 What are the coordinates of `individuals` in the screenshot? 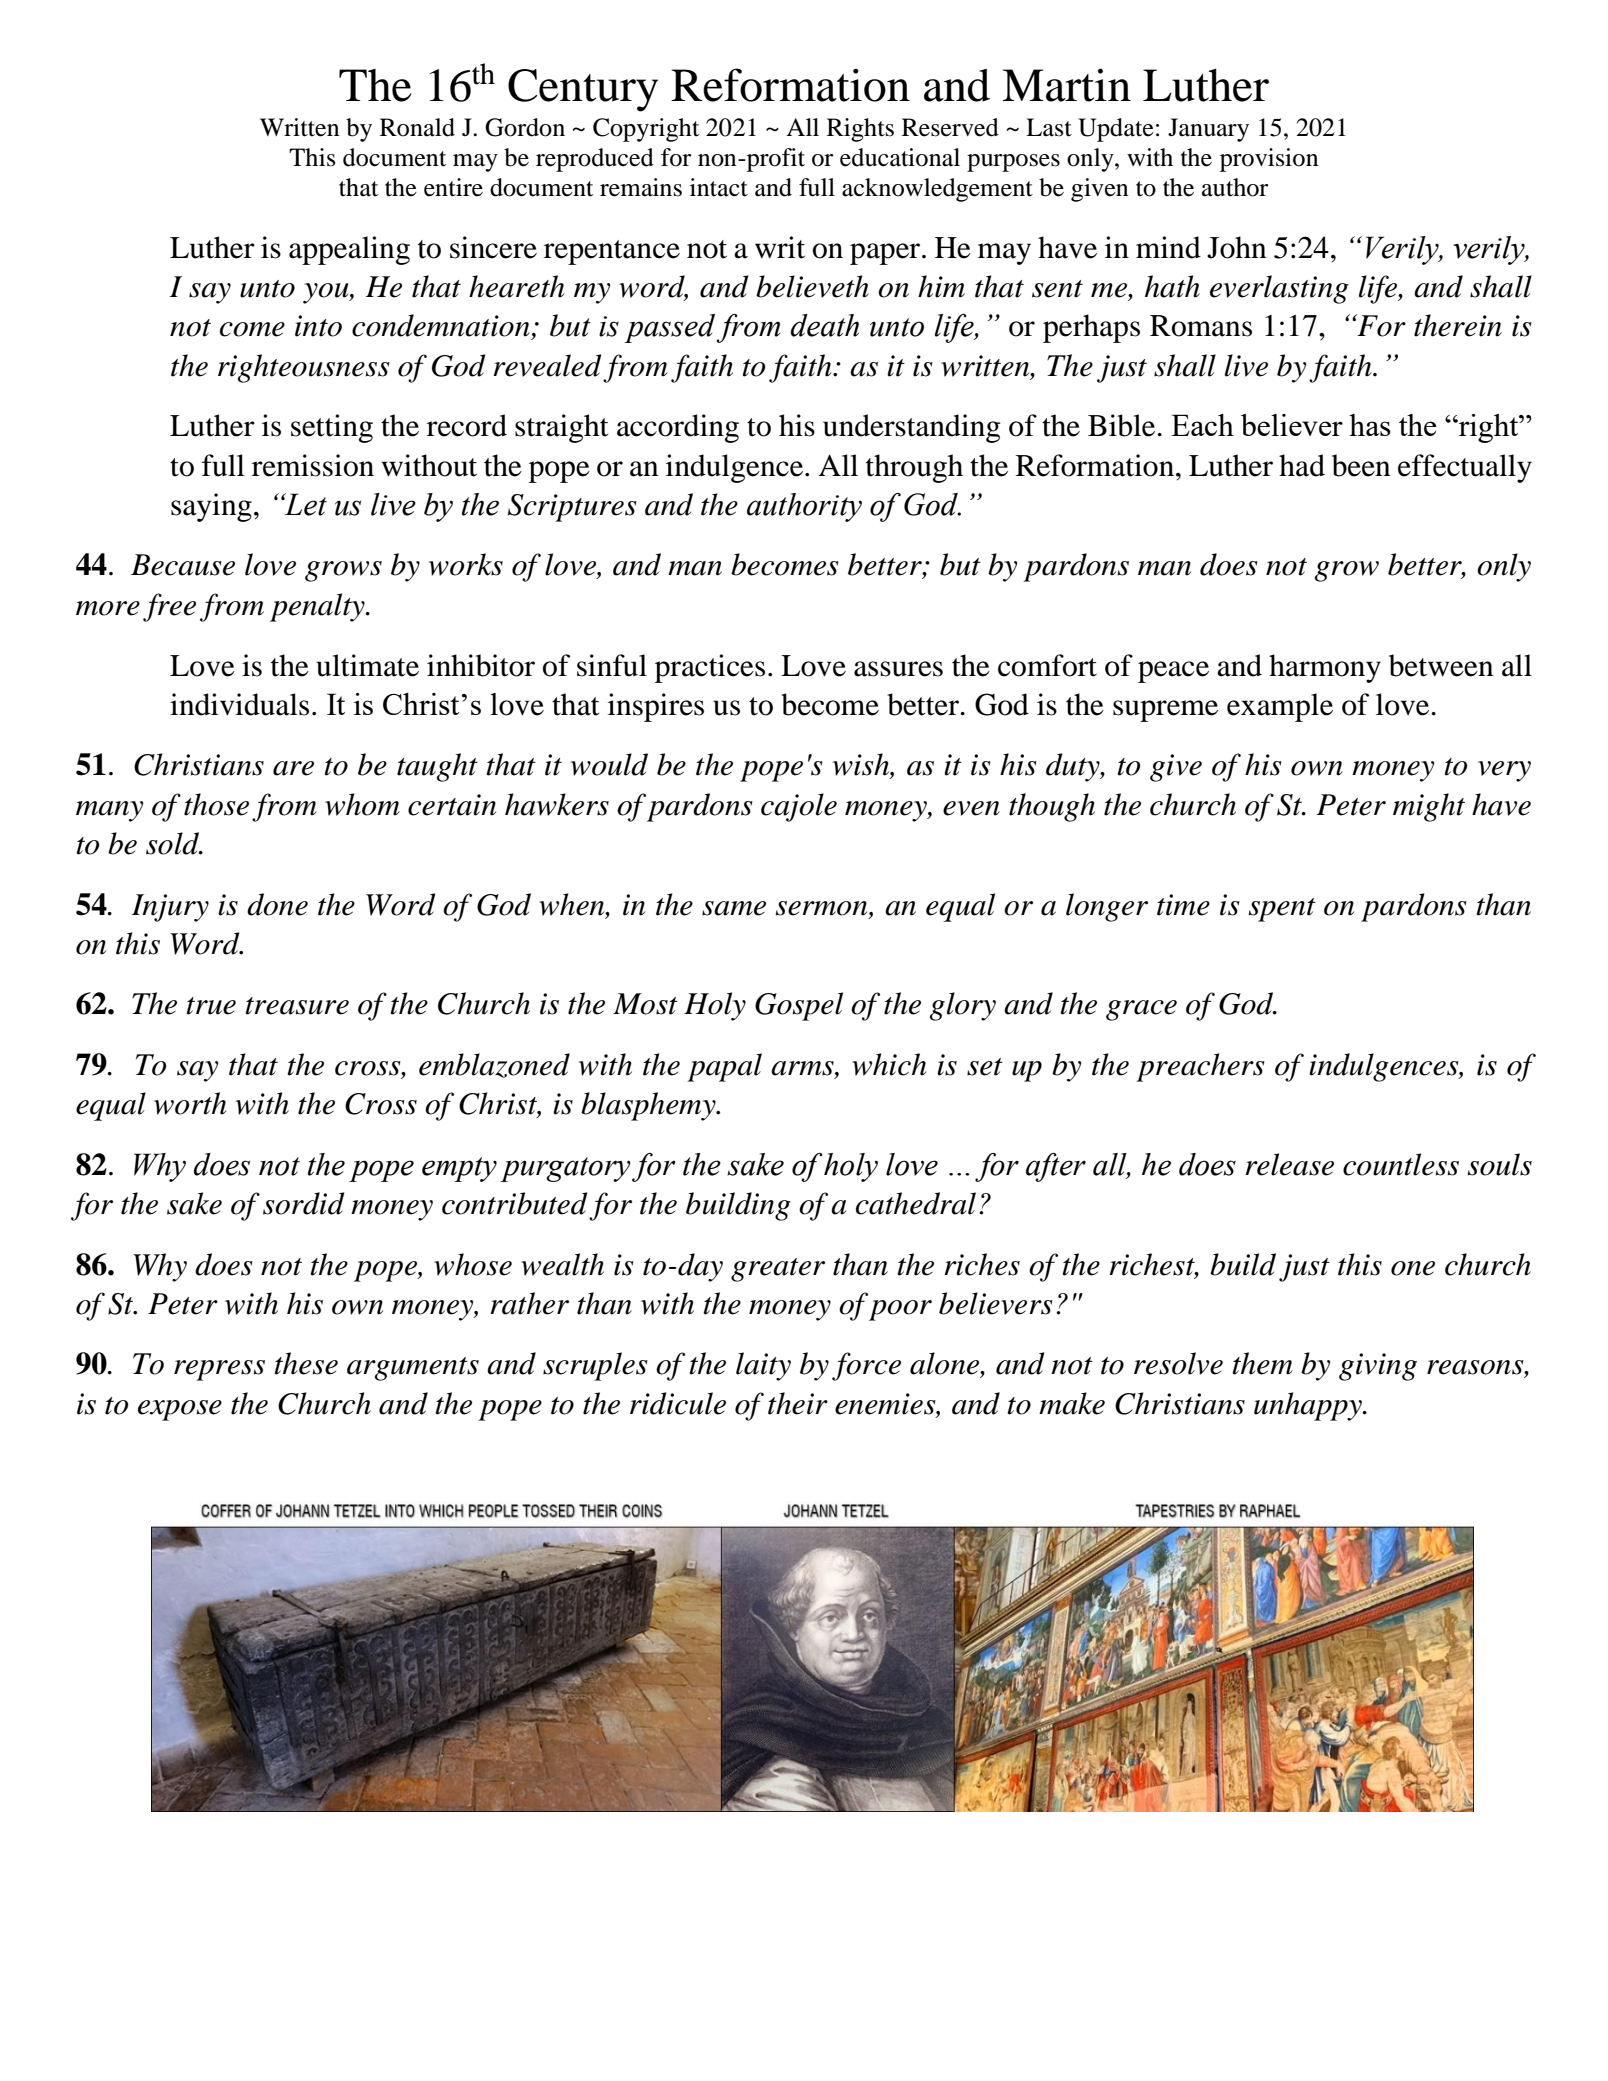 It's located at (239, 704).
